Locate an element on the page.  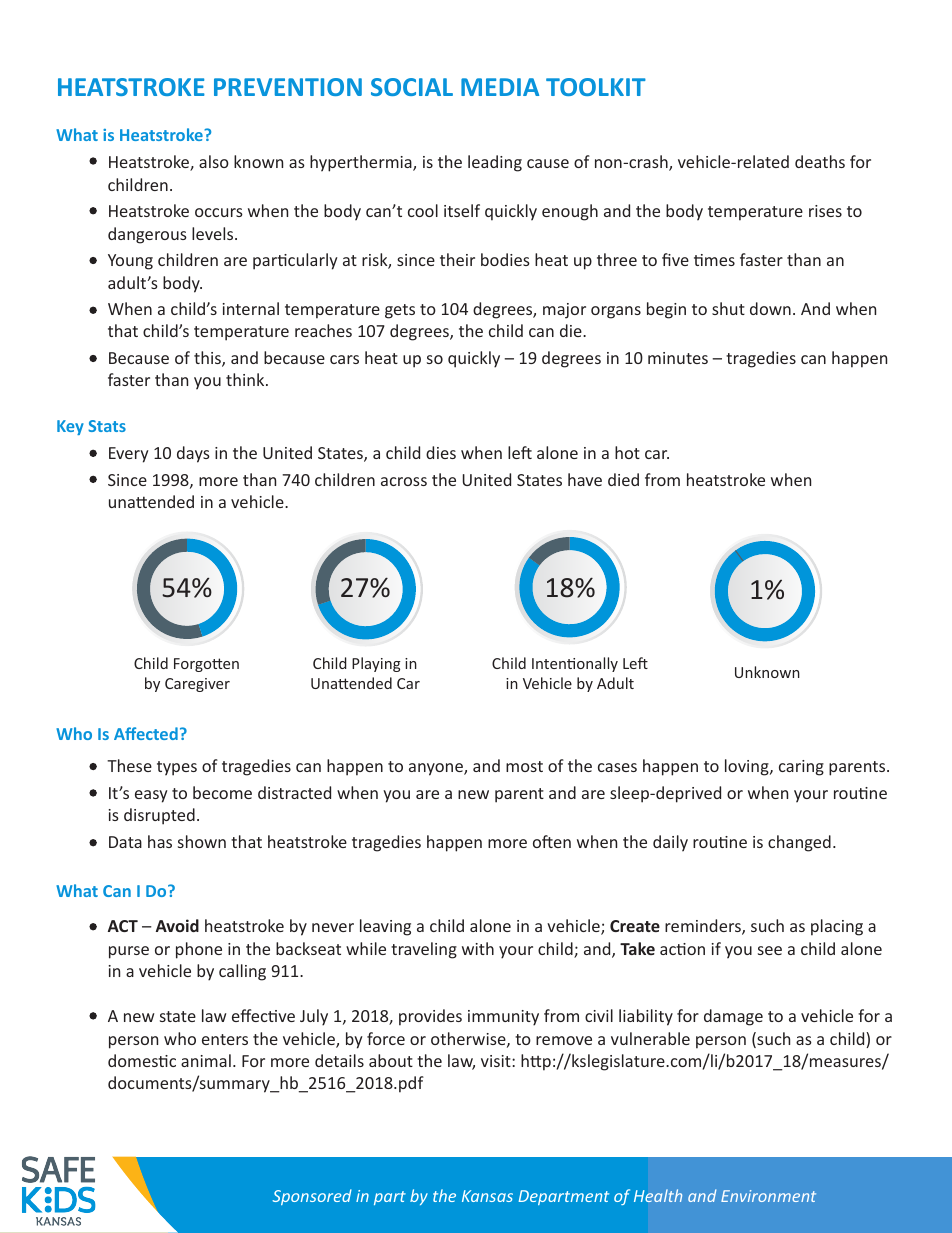
SOCIAL is located at coordinates (412, 87).
